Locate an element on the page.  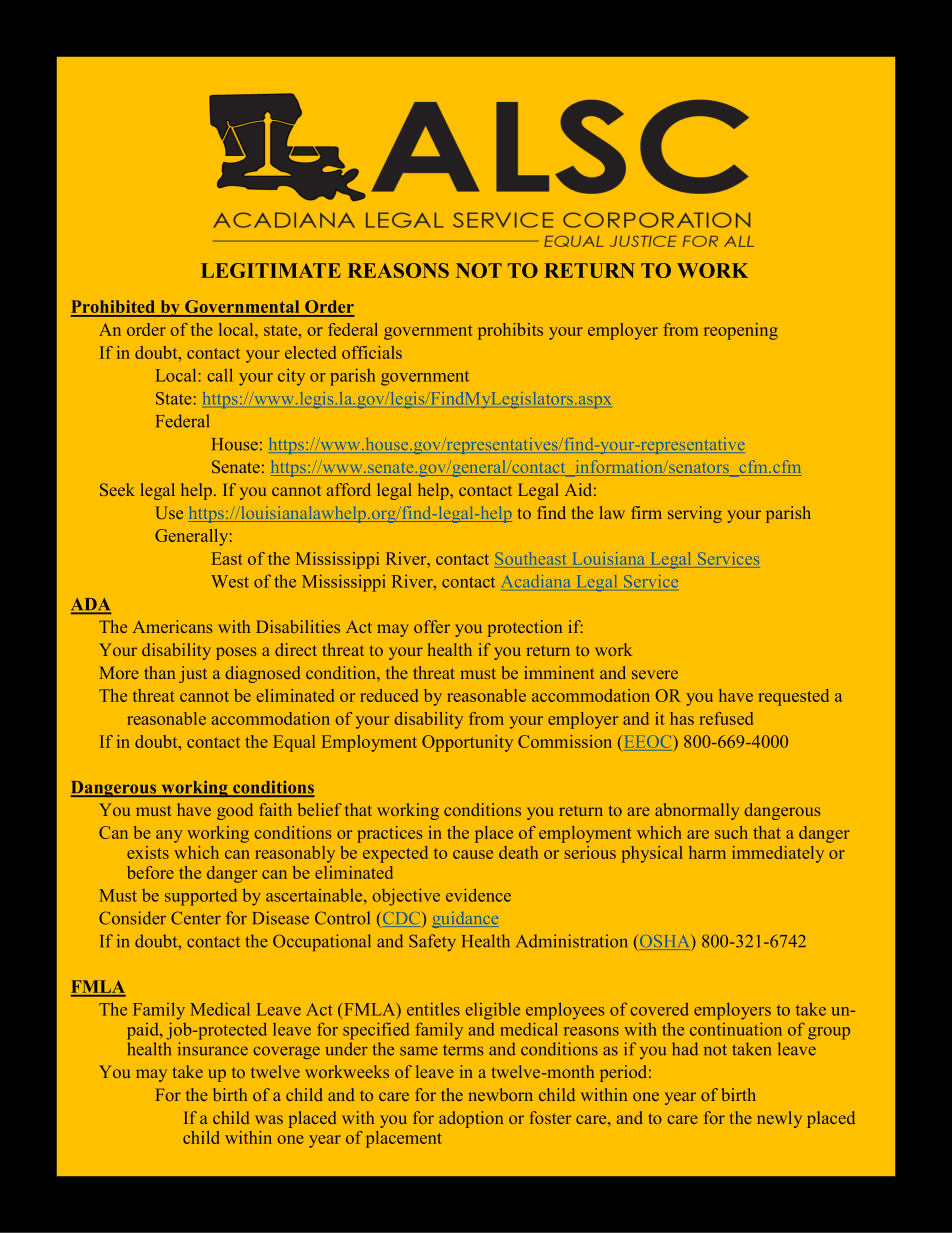
prohibits is located at coordinates (510, 331).
